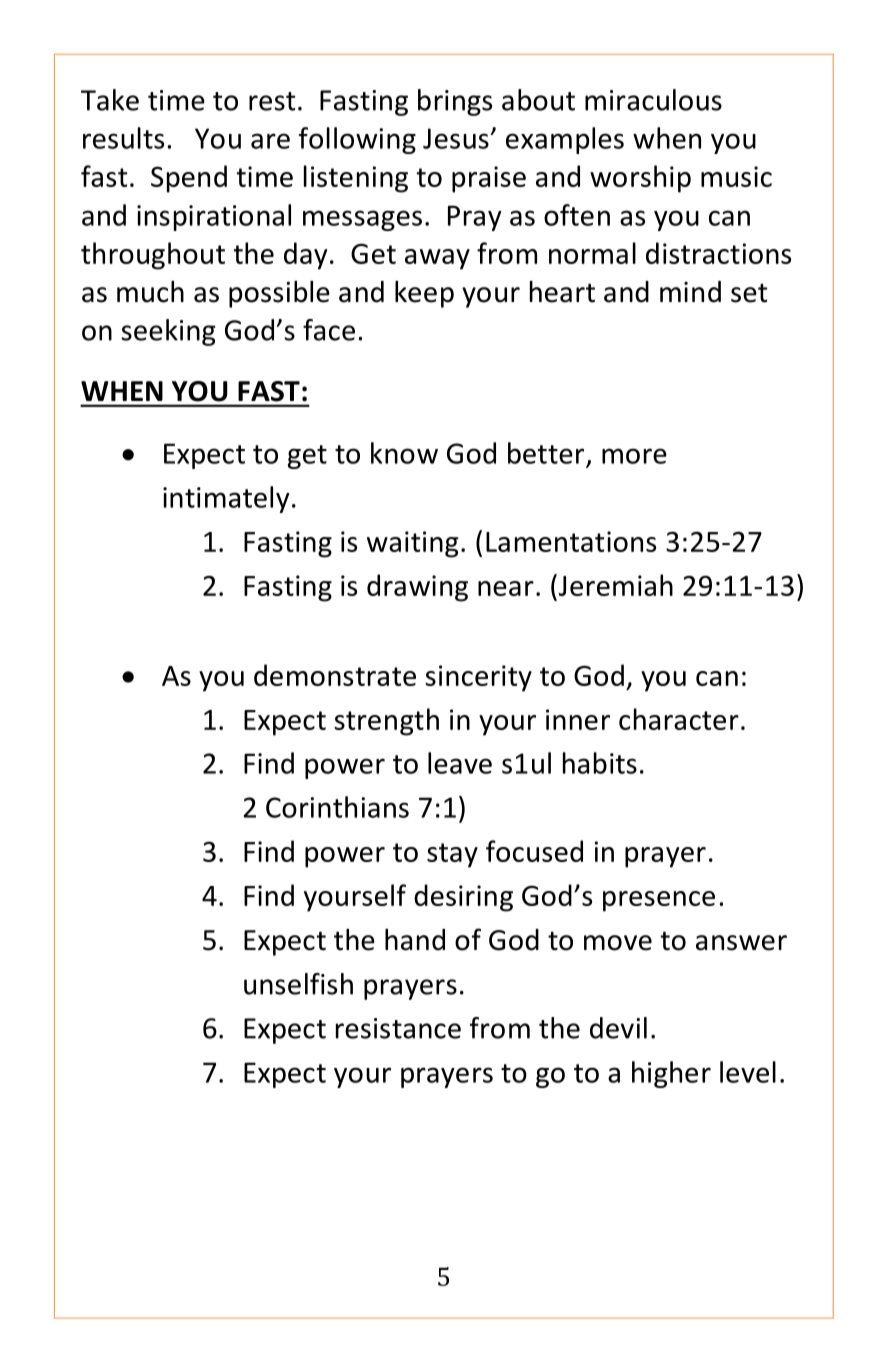  I want to click on leave, so click(460, 763).
